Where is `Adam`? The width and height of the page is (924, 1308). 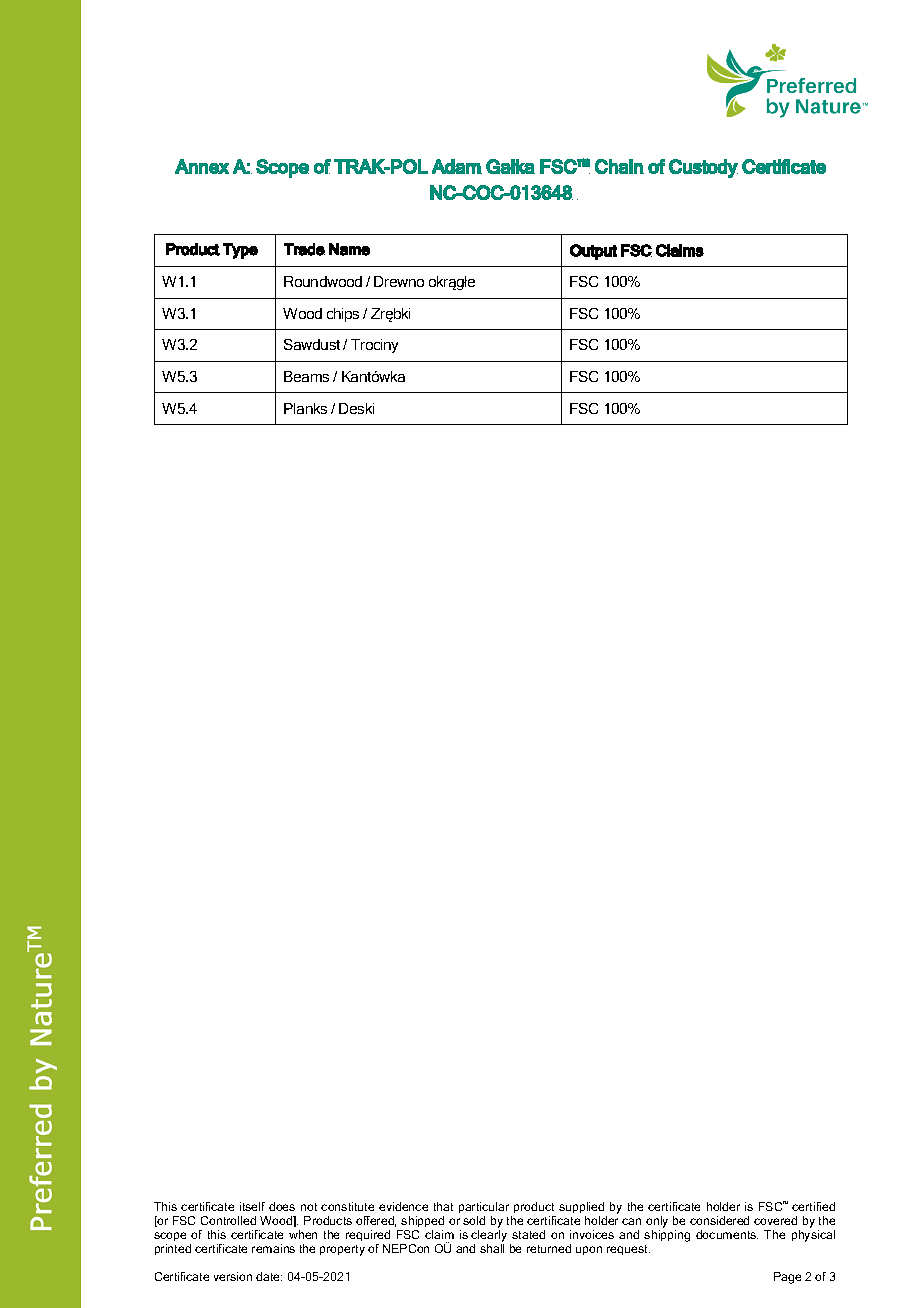
Adam is located at coordinates (457, 166).
